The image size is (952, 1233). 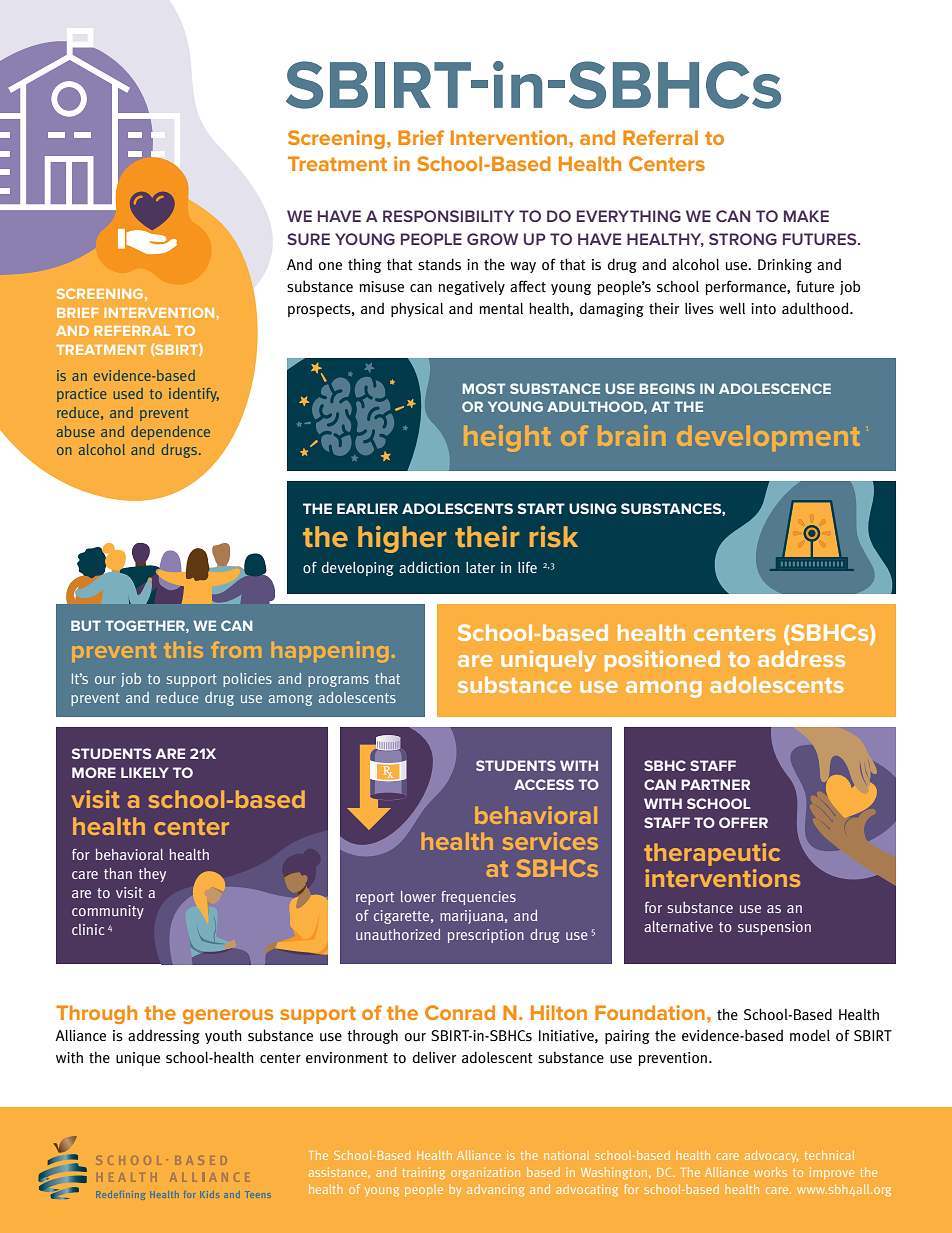 I want to click on SURE, so click(x=308, y=239).
